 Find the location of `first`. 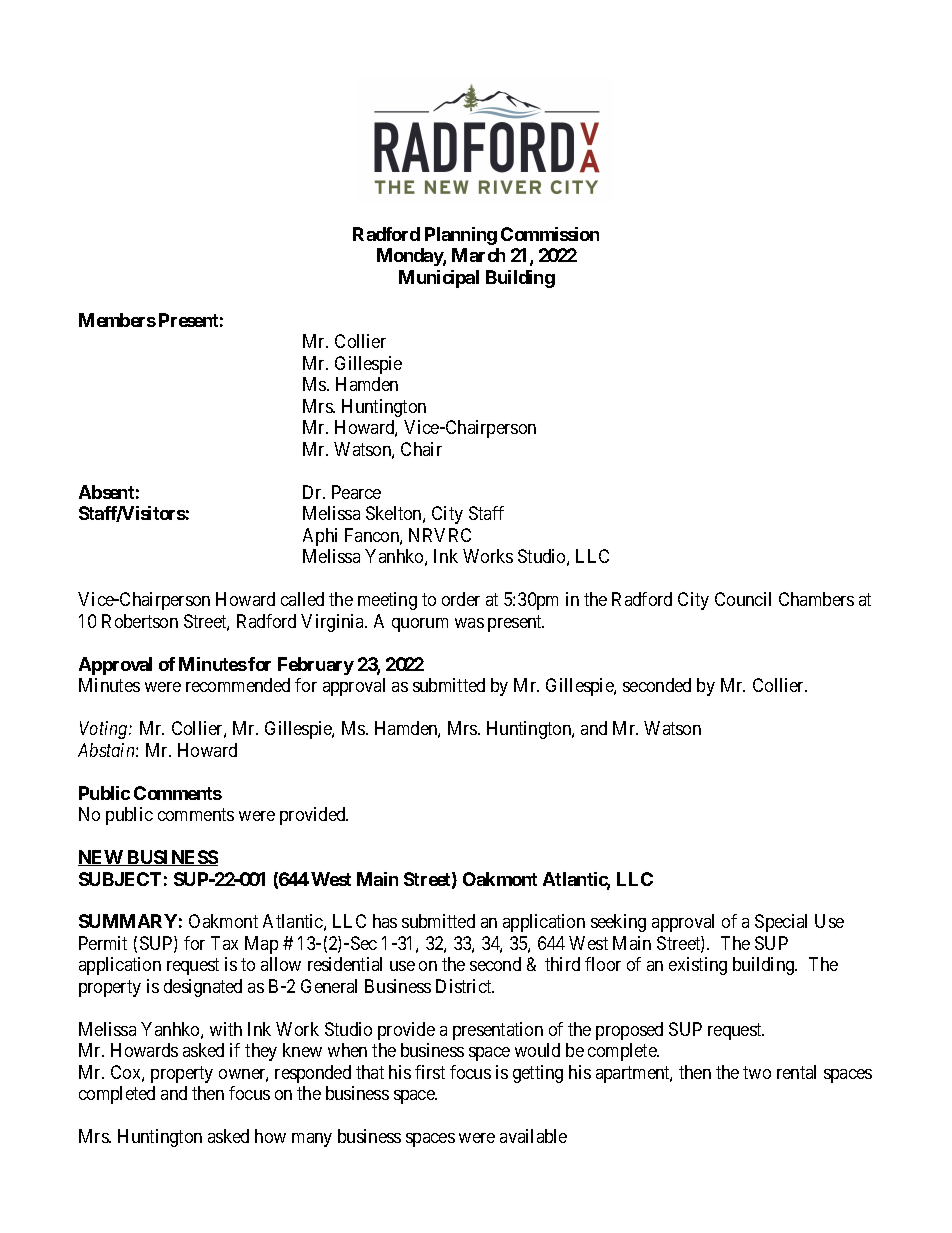

first is located at coordinates (430, 1072).
